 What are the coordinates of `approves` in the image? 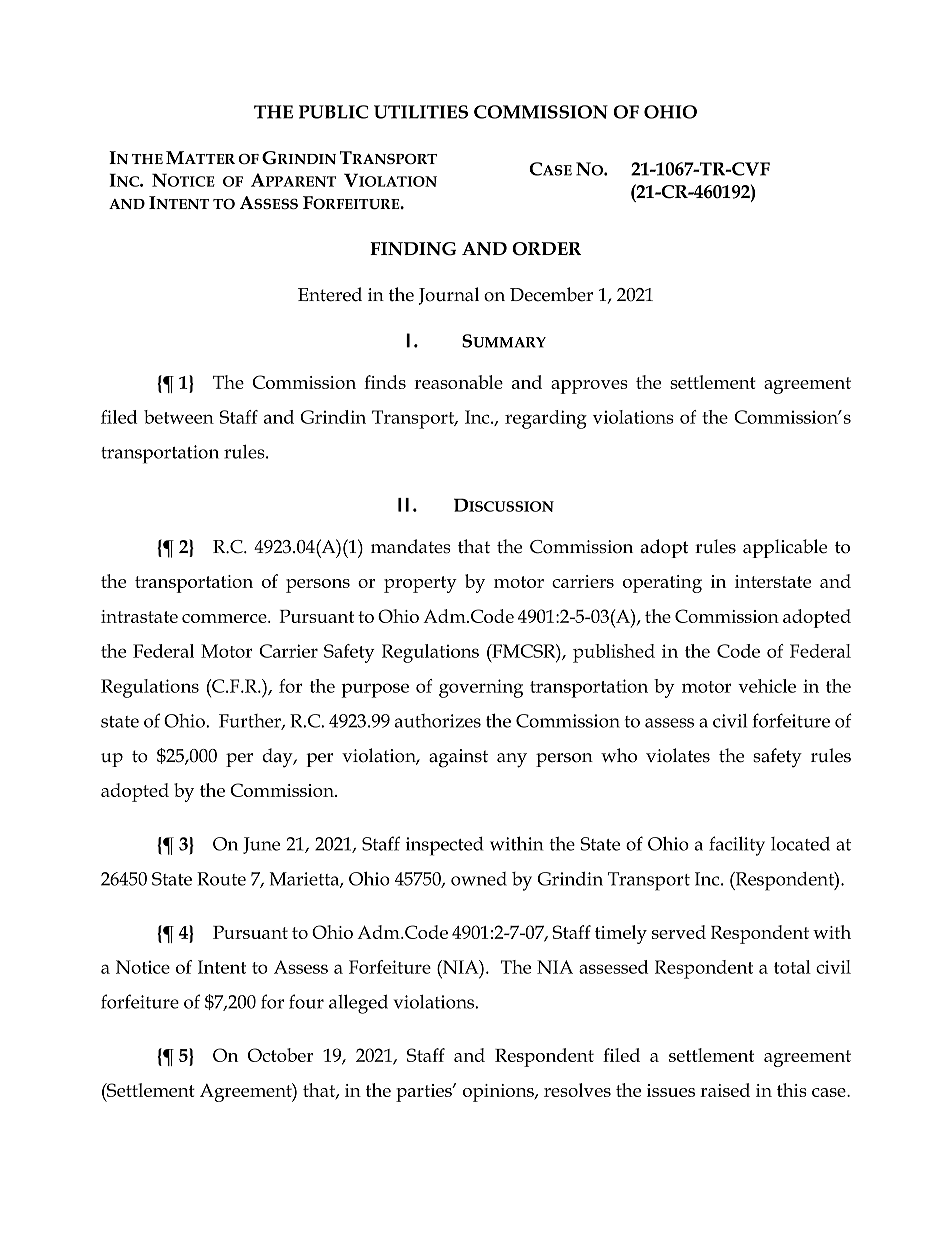 It's located at (589, 387).
